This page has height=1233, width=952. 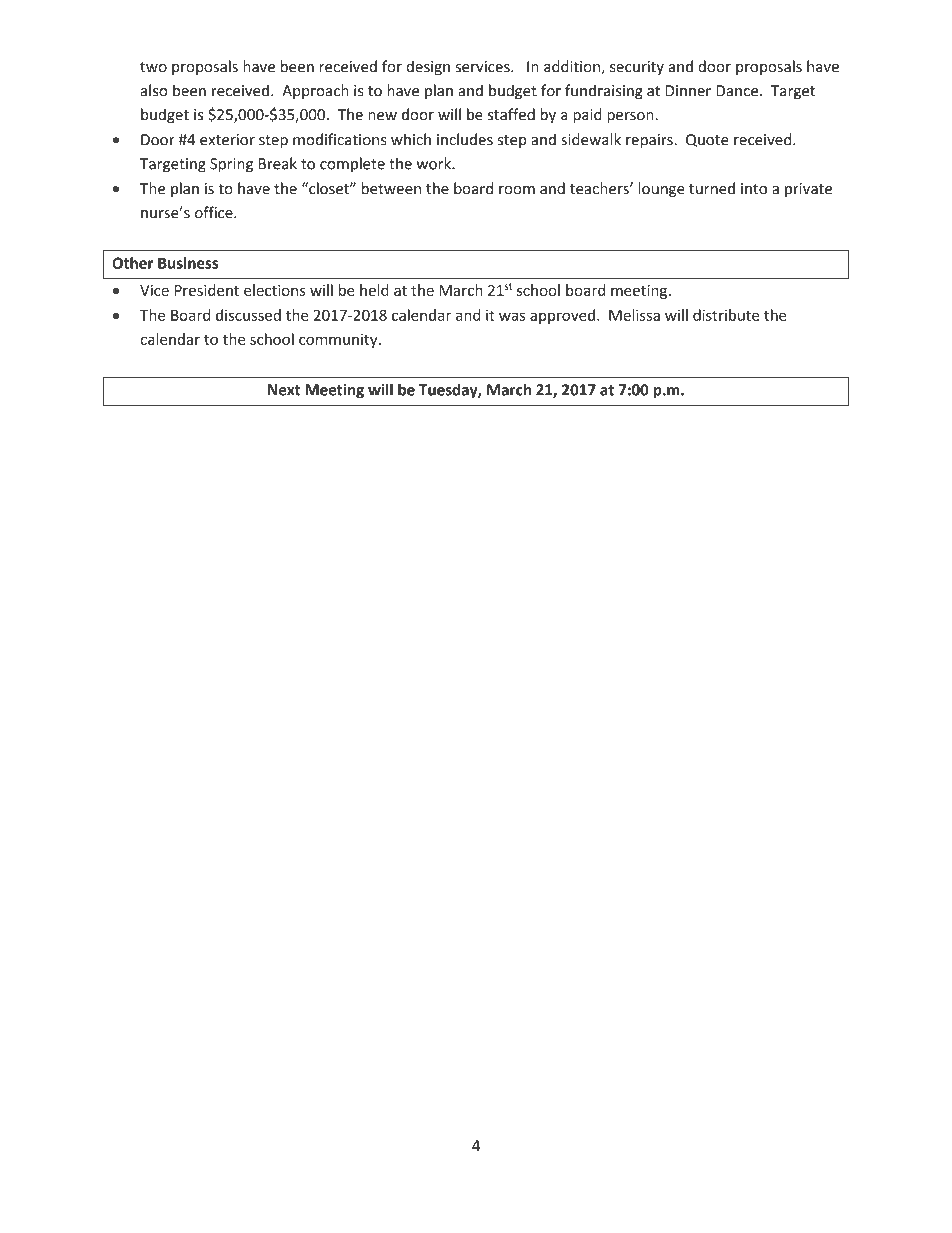 What do you see at coordinates (284, 390) in the page?
I see `Next` at bounding box center [284, 390].
